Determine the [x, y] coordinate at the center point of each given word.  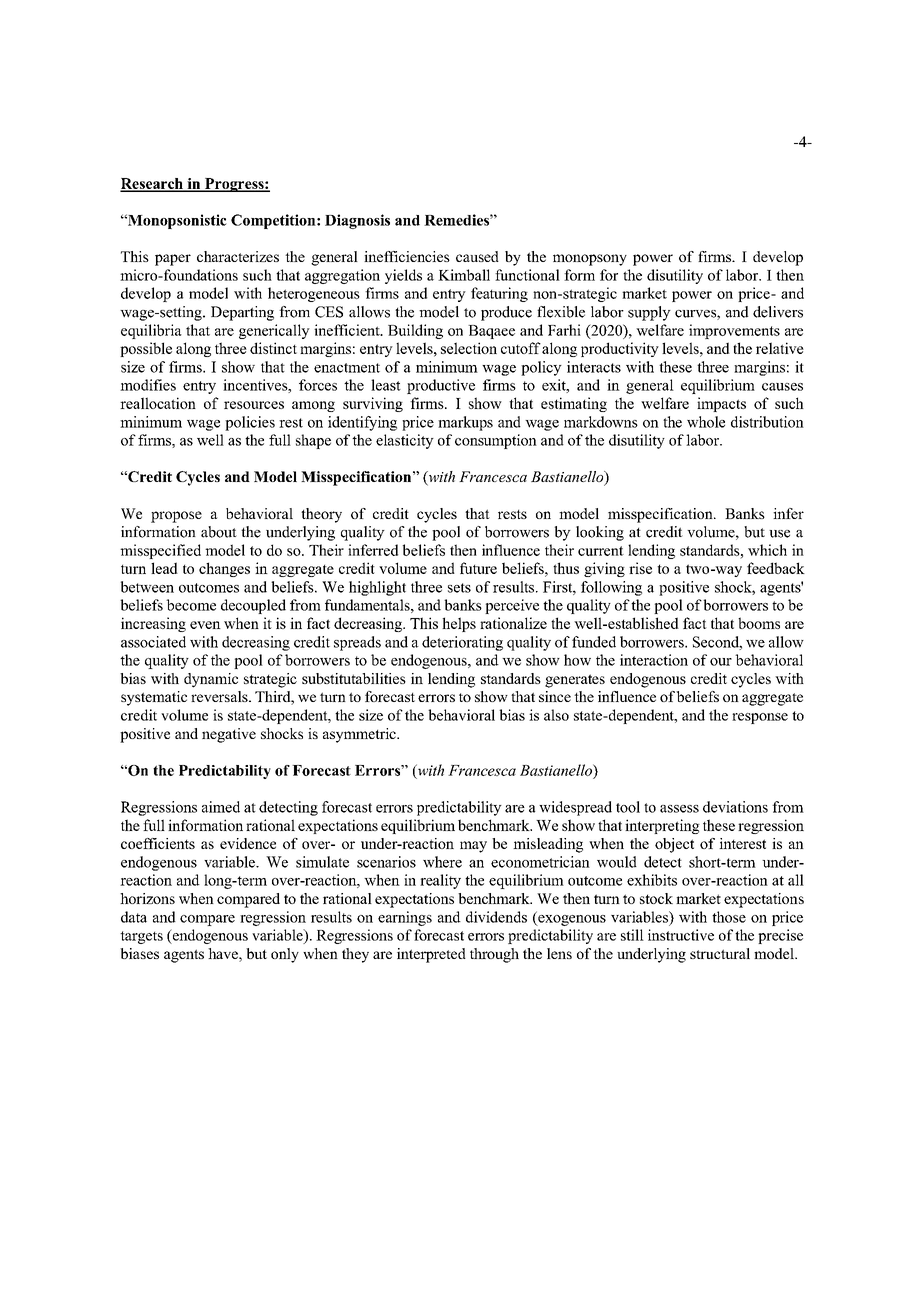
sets [459, 588]
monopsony [590, 260]
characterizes [238, 256]
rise [640, 568]
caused [477, 256]
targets [141, 937]
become [191, 605]
